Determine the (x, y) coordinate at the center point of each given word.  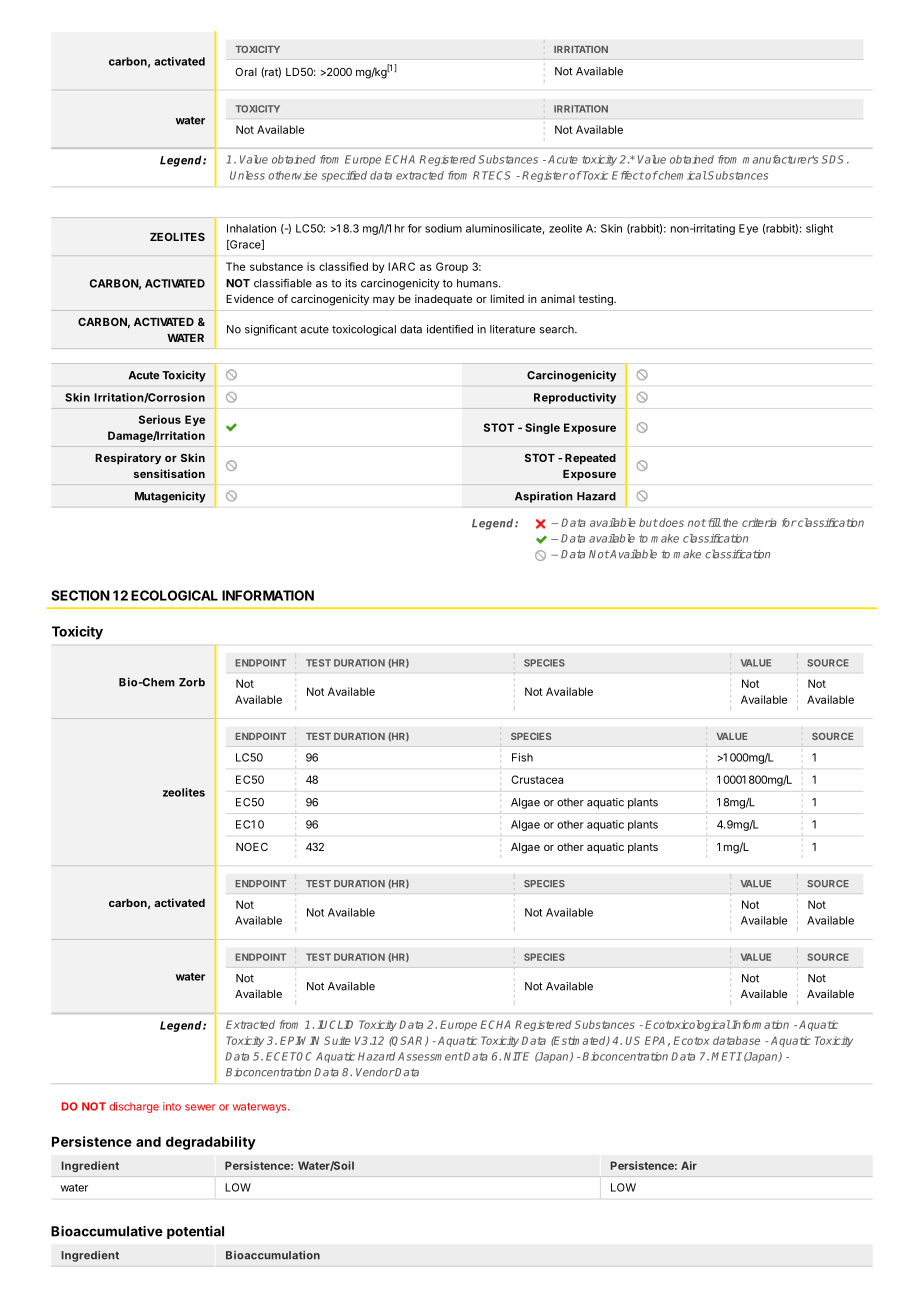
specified (344, 176)
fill (714, 522)
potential (195, 1232)
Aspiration (544, 497)
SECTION (80, 595)
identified (450, 329)
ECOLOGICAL (174, 595)
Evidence (250, 298)
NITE (516, 1056)
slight (819, 229)
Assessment (430, 1056)
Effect (628, 175)
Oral (246, 72)
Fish (522, 757)
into (172, 1106)
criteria (759, 522)
